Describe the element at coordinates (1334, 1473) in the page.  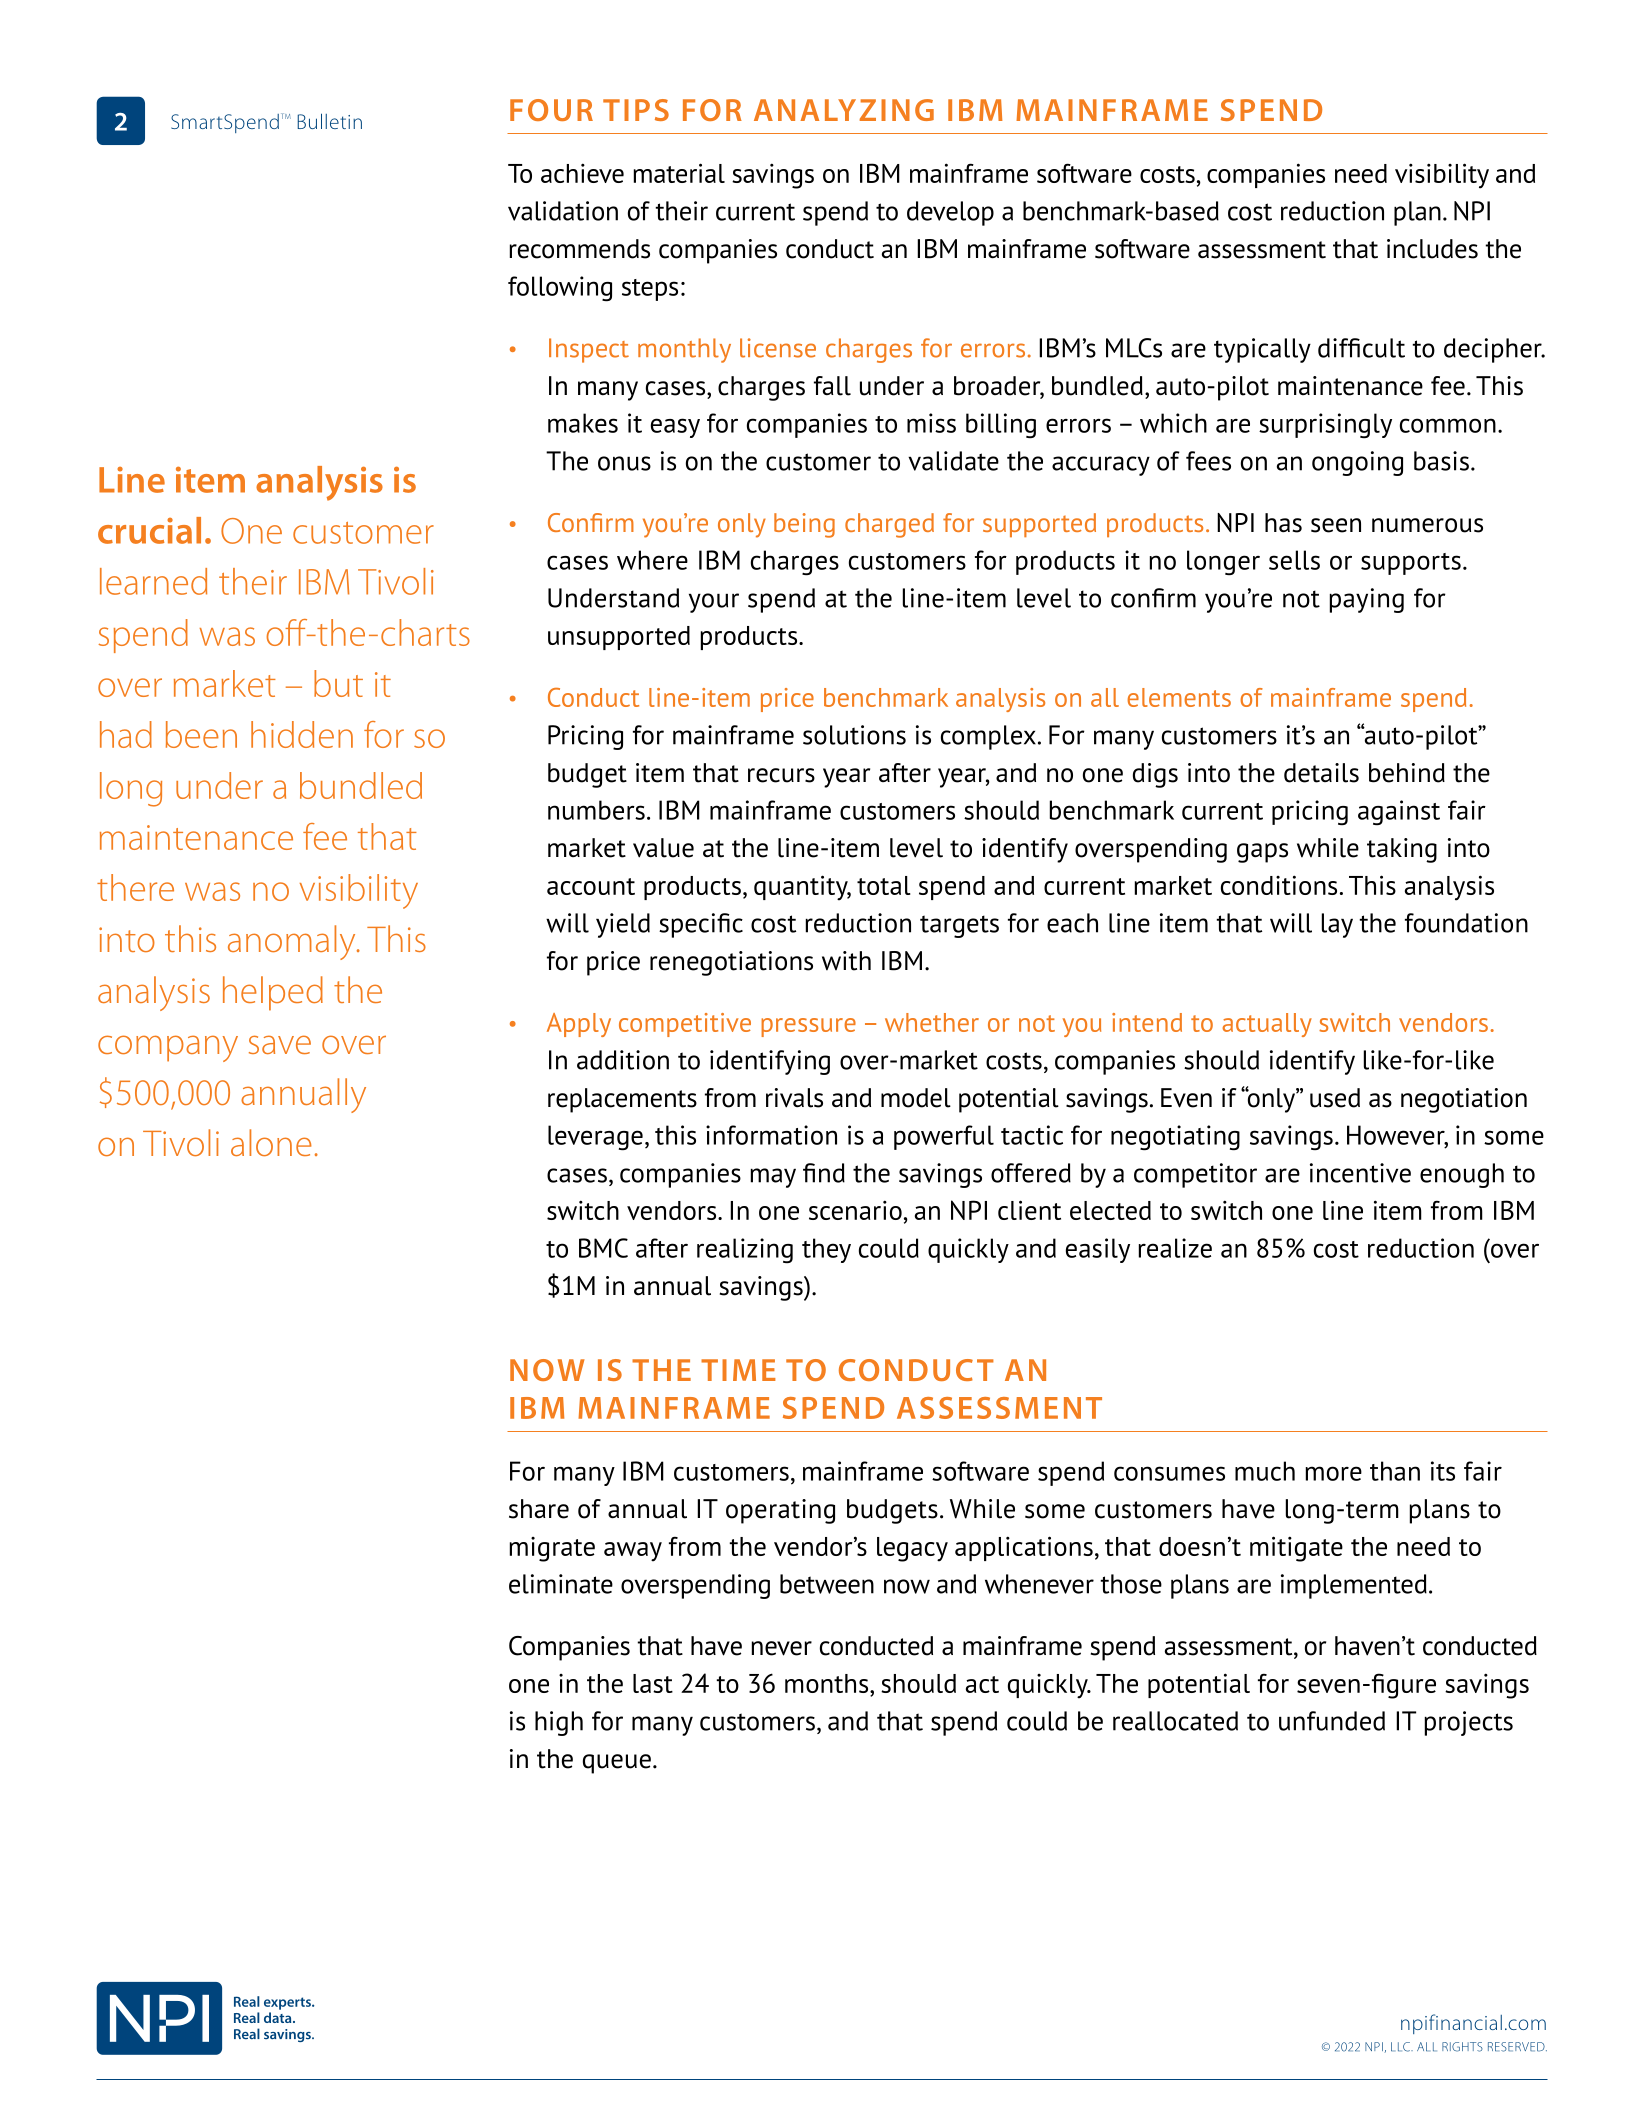
I see `more` at that location.
